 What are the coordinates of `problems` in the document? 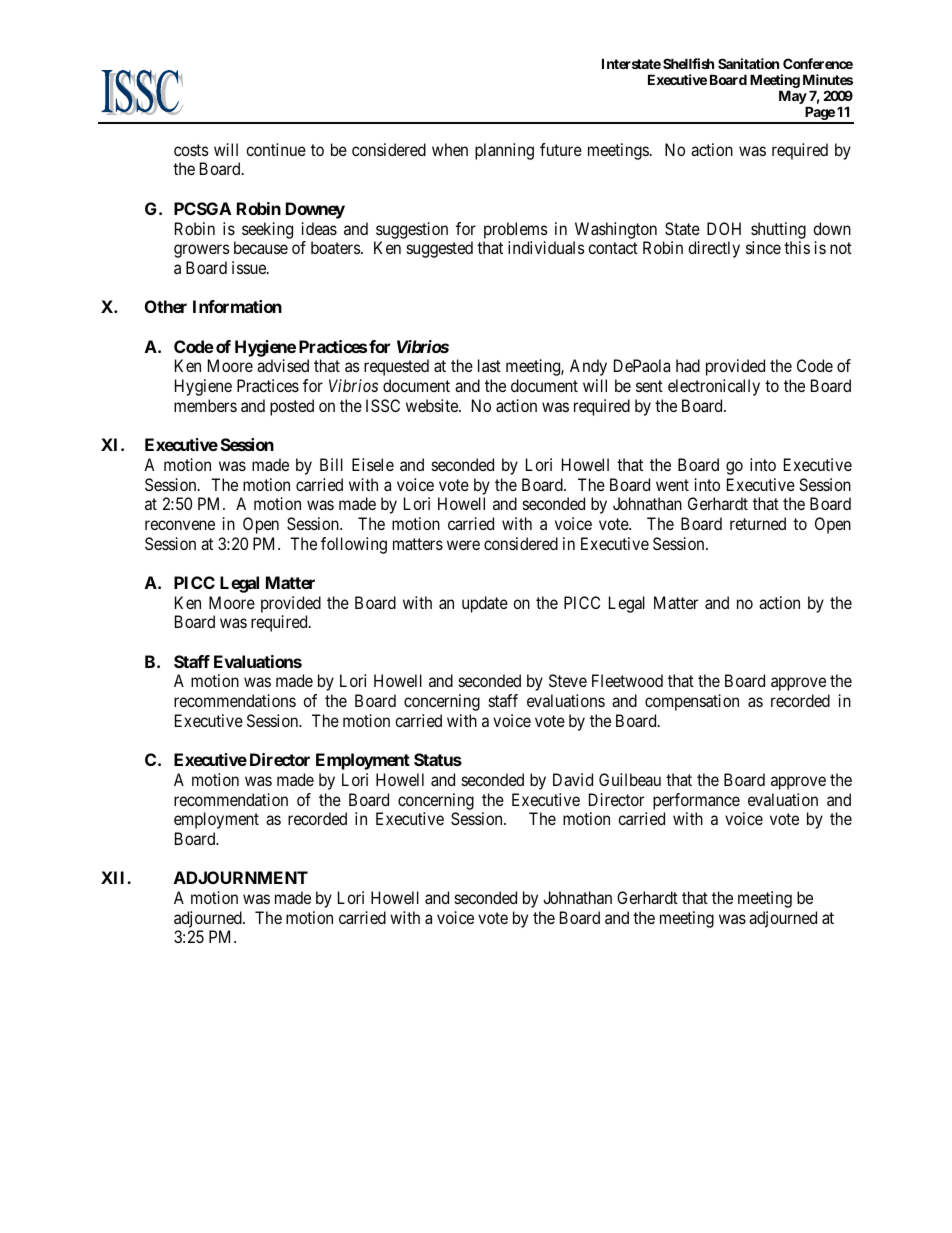 It's located at (516, 230).
